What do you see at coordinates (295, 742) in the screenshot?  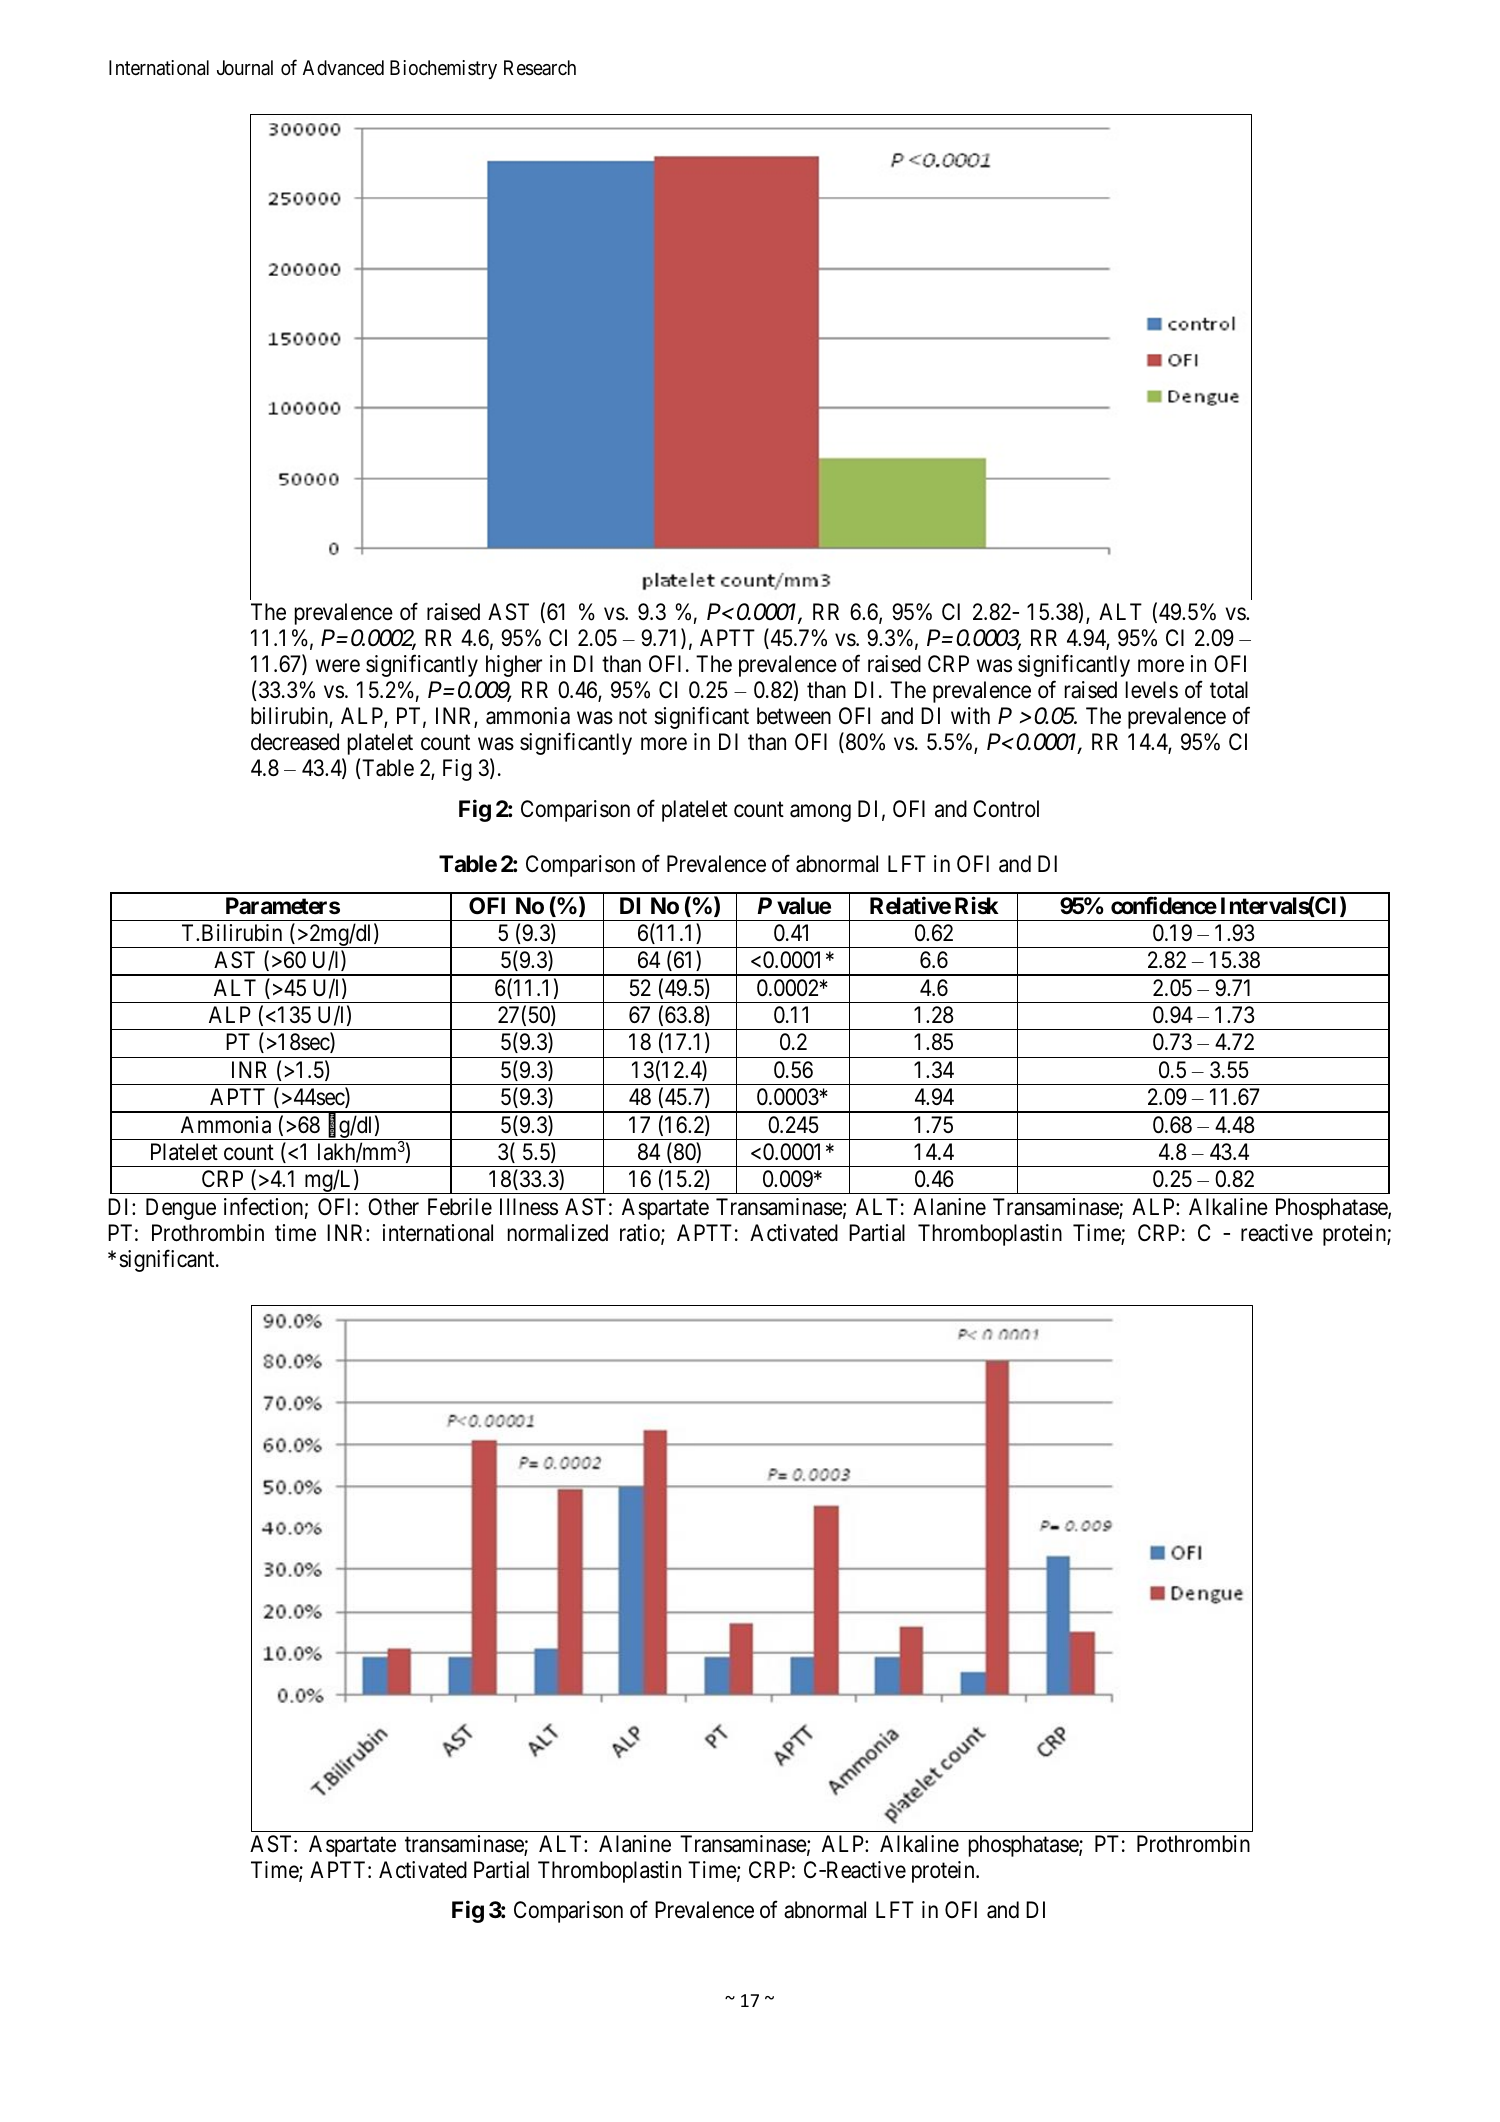 I see `decreased` at bounding box center [295, 742].
